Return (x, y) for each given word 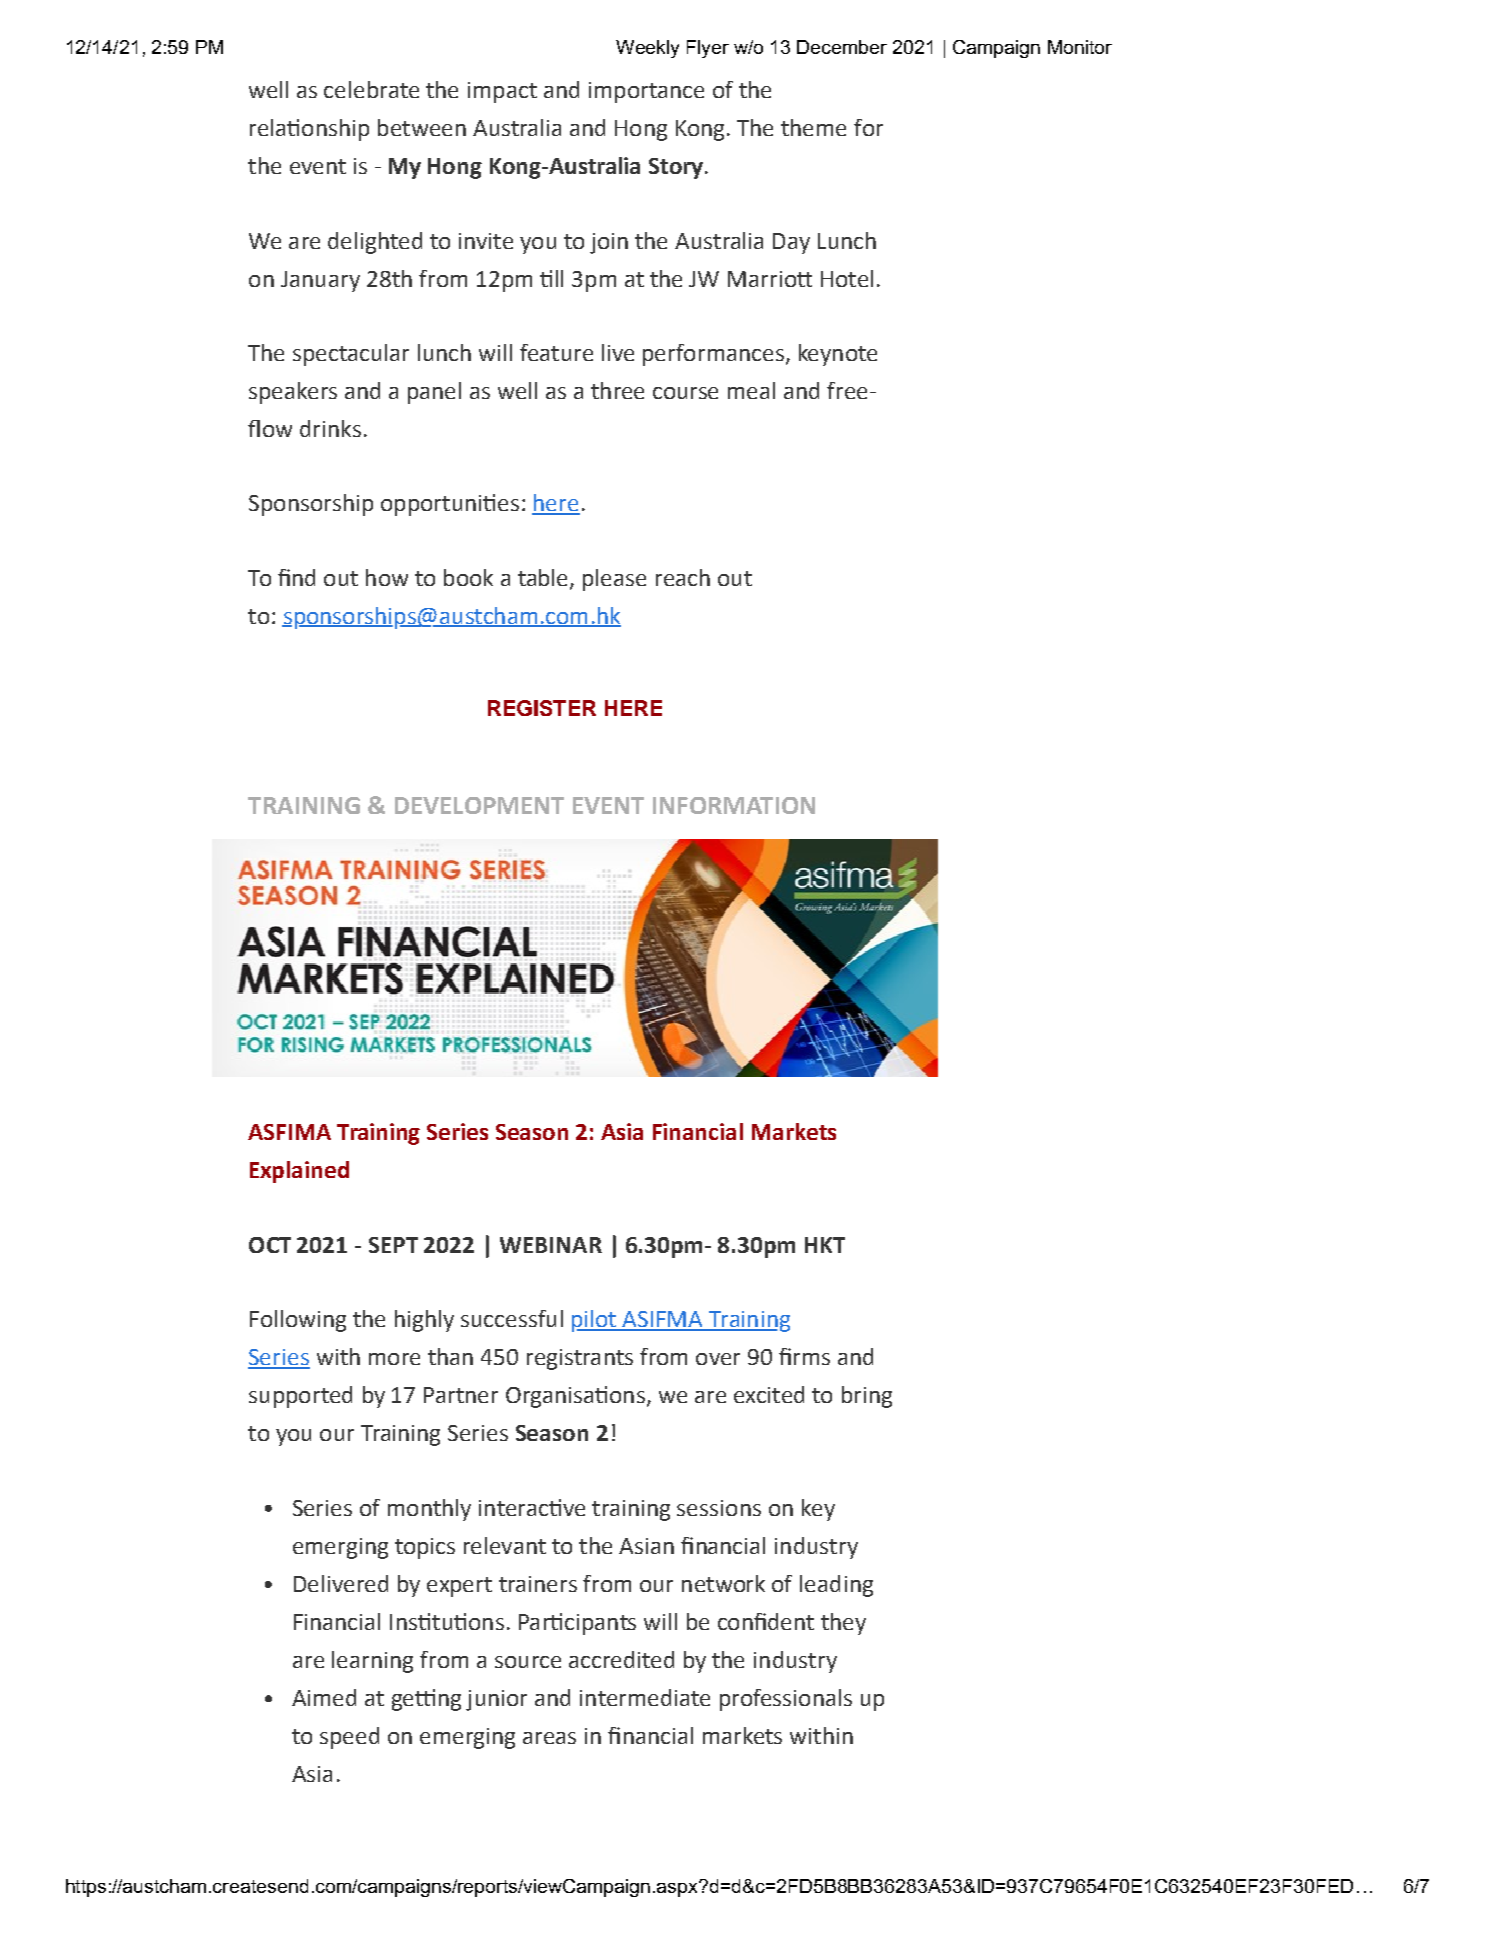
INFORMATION (734, 805)
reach (683, 577)
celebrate (371, 89)
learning (372, 1662)
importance (646, 92)
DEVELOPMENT (479, 805)
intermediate (645, 1697)
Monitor (1080, 47)
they (843, 1624)
